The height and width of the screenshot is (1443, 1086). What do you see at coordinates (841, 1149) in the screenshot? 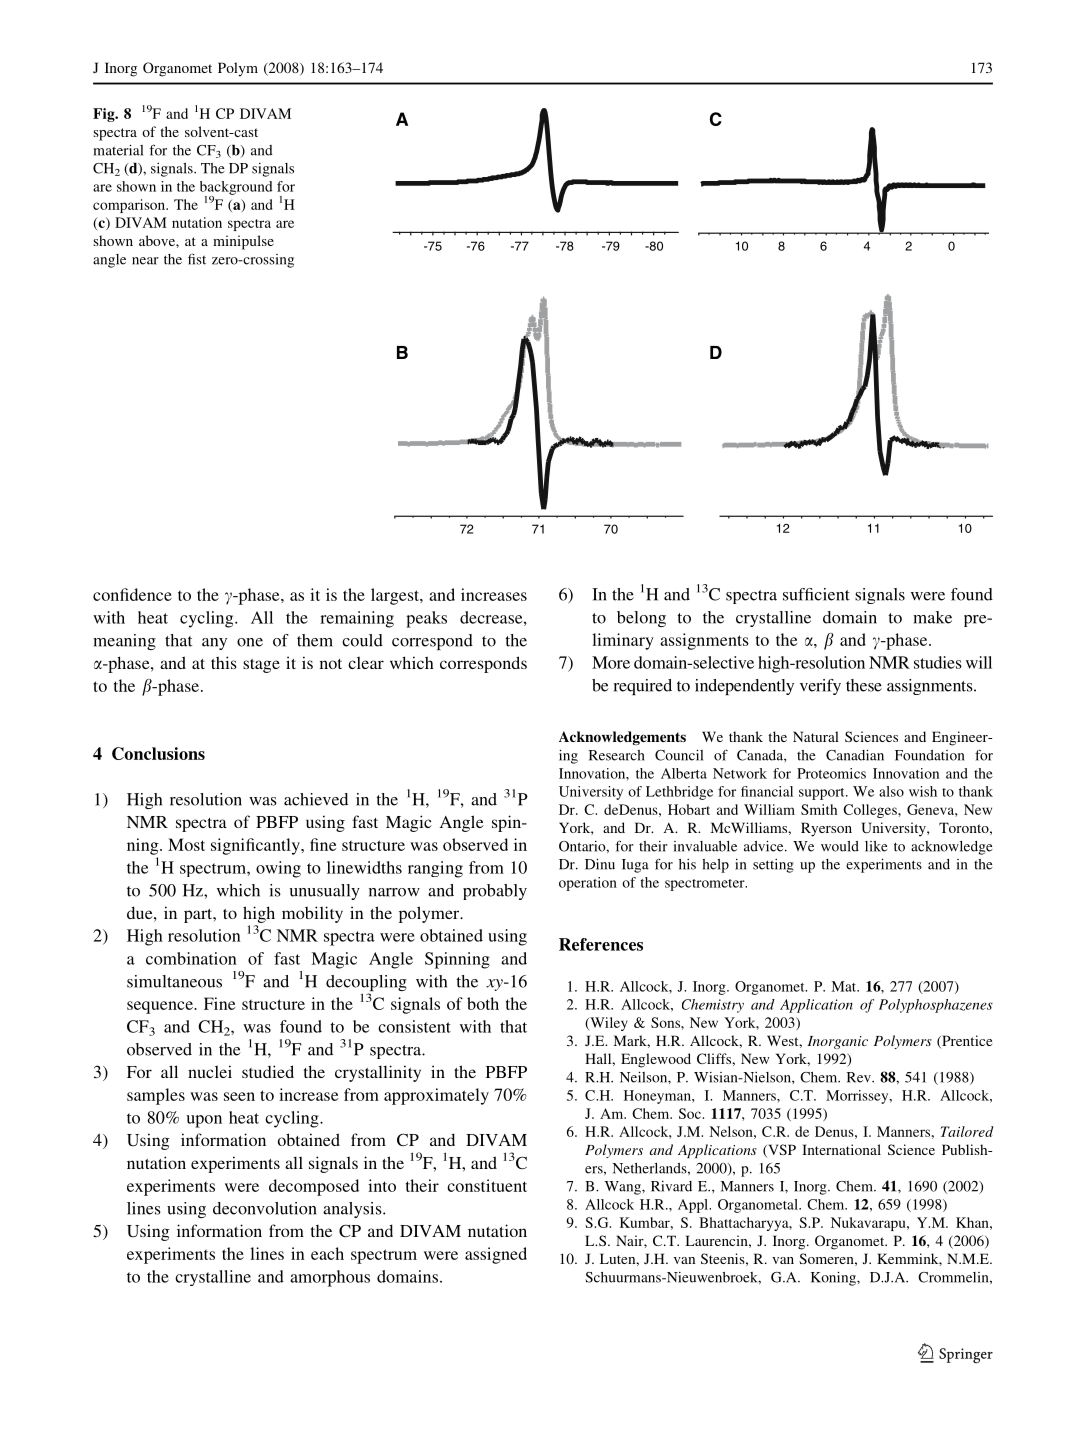
I see `International` at bounding box center [841, 1149].
